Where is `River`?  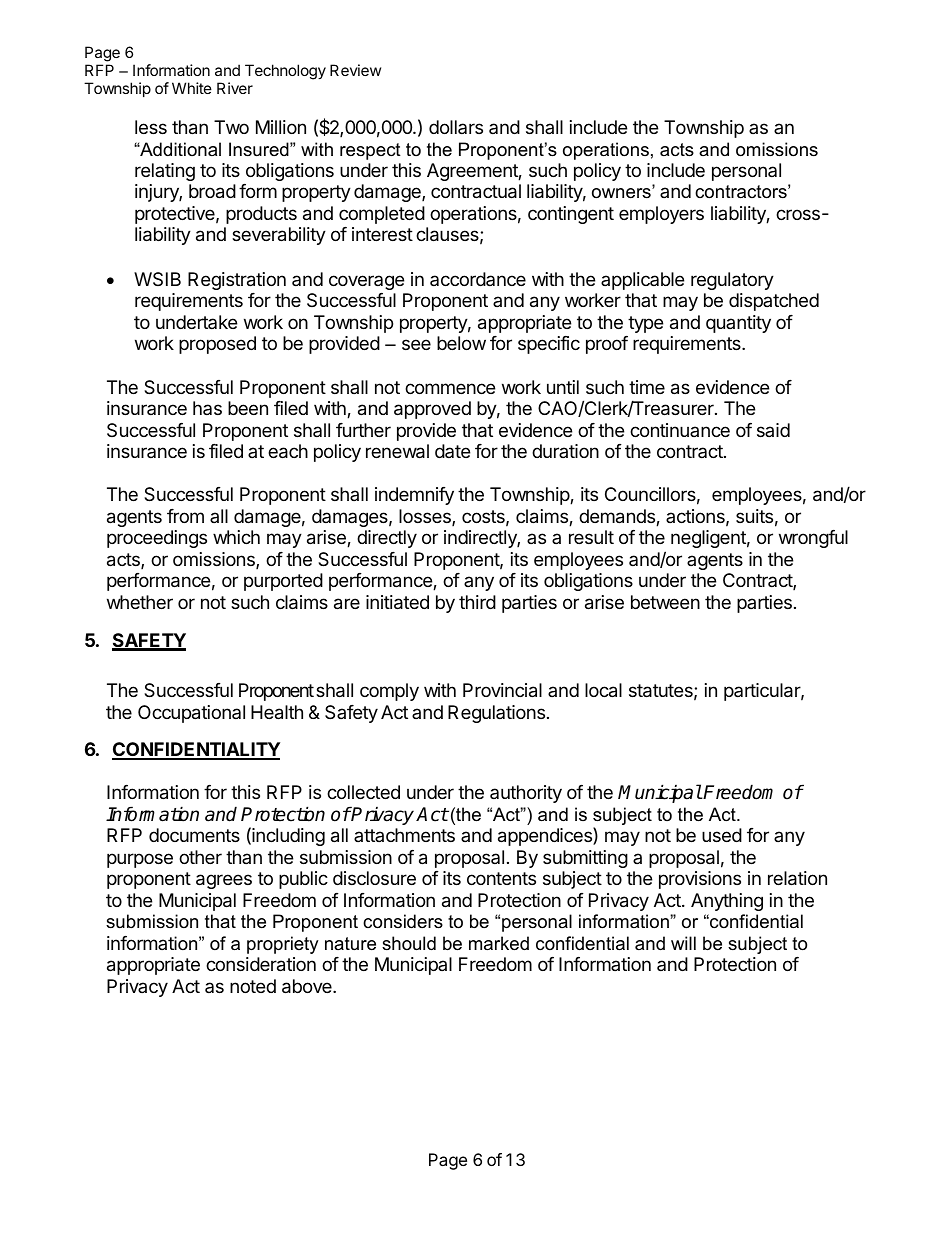
River is located at coordinates (235, 88).
